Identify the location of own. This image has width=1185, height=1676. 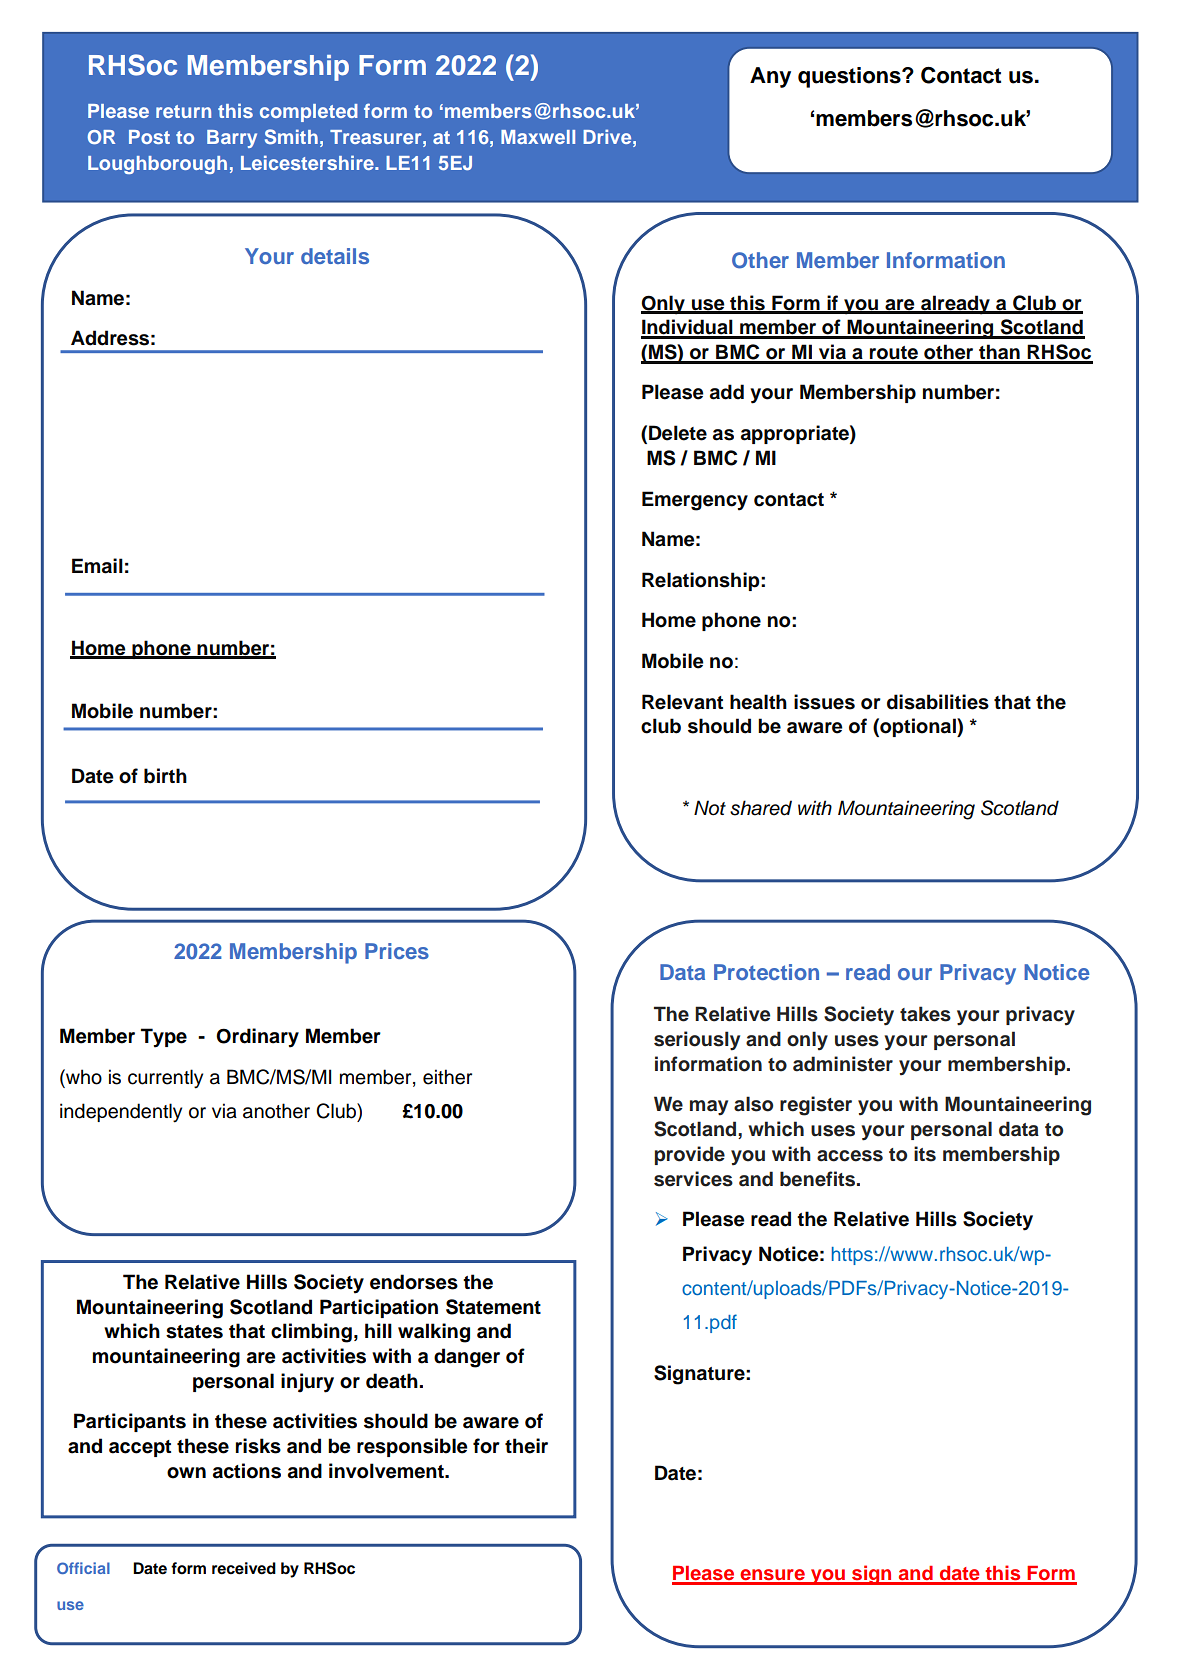
(186, 1473).
